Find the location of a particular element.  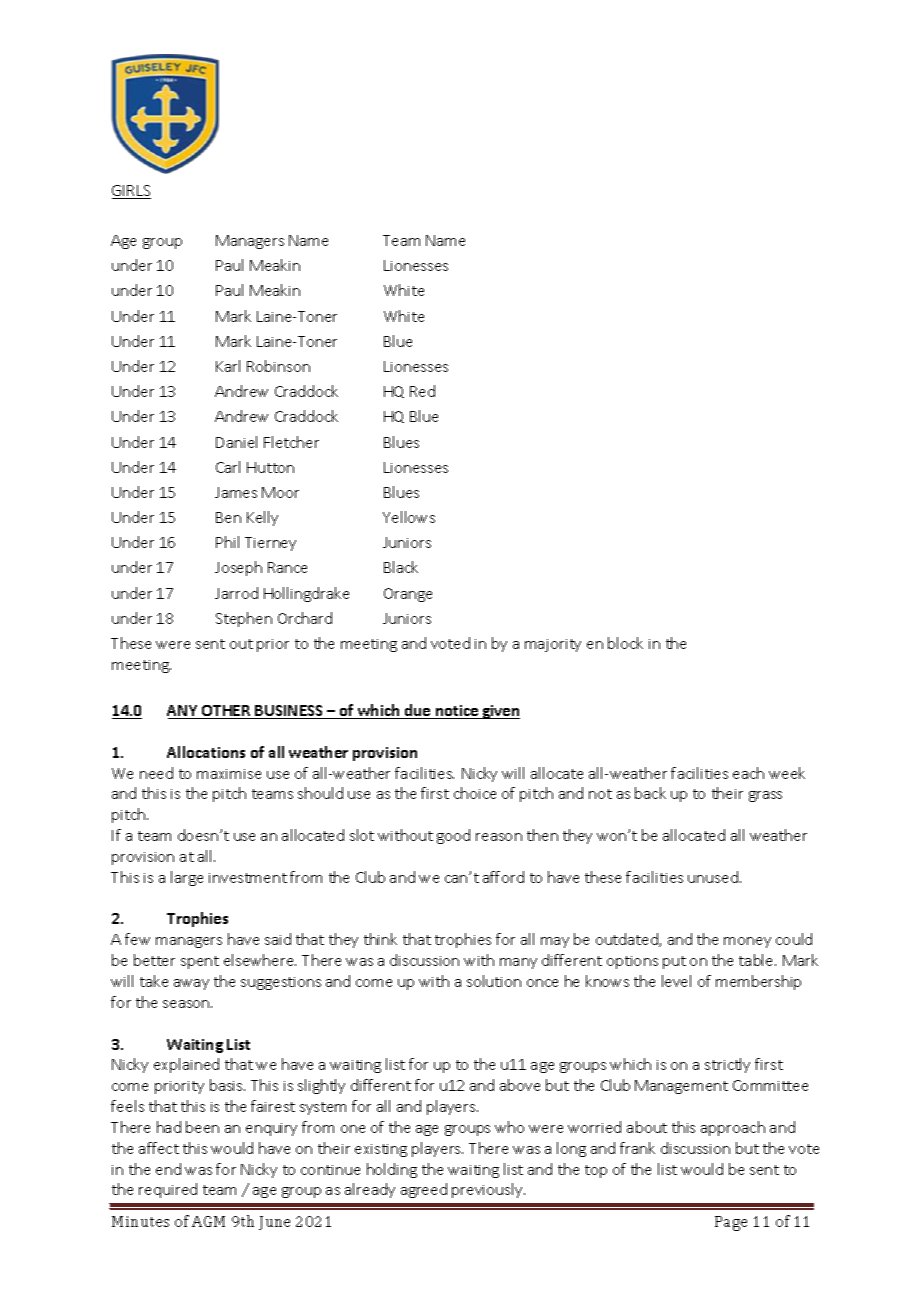

block is located at coordinates (625, 643).
